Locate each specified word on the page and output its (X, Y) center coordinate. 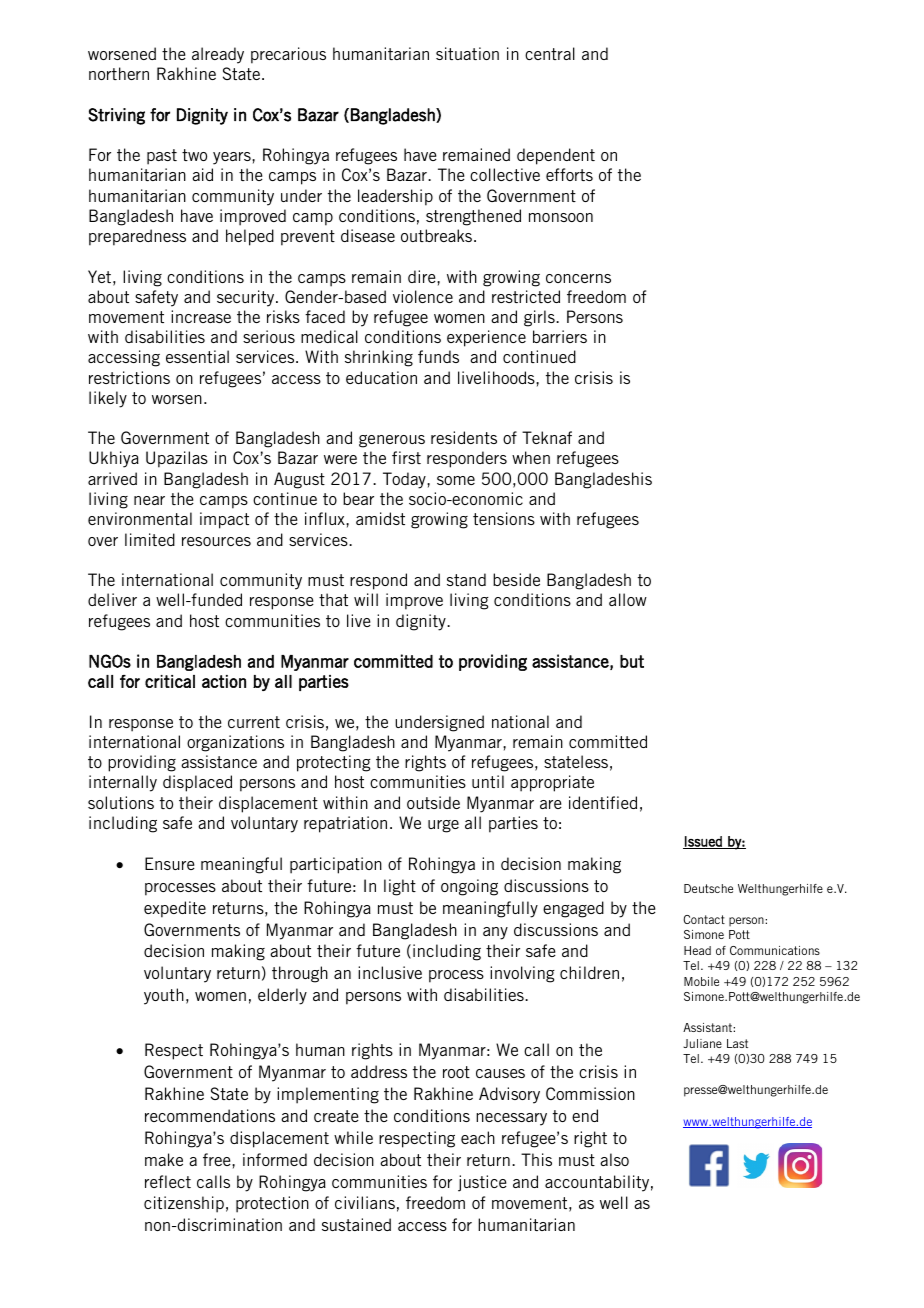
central (550, 53)
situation (467, 53)
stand (466, 579)
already (218, 55)
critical (170, 681)
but (632, 661)
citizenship (184, 1204)
